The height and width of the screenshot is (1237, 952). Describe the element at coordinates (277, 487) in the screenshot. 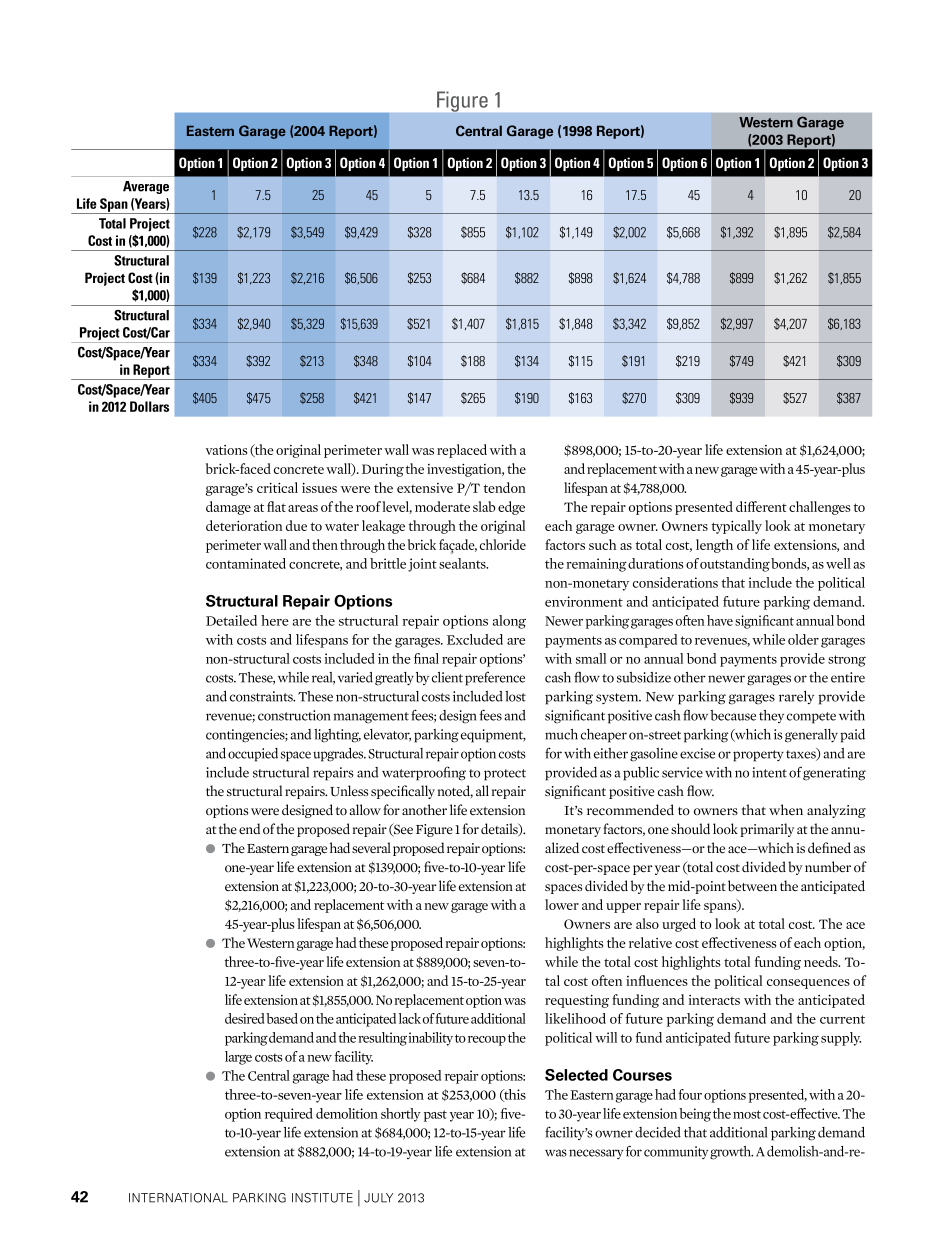

I see `critical` at that location.
